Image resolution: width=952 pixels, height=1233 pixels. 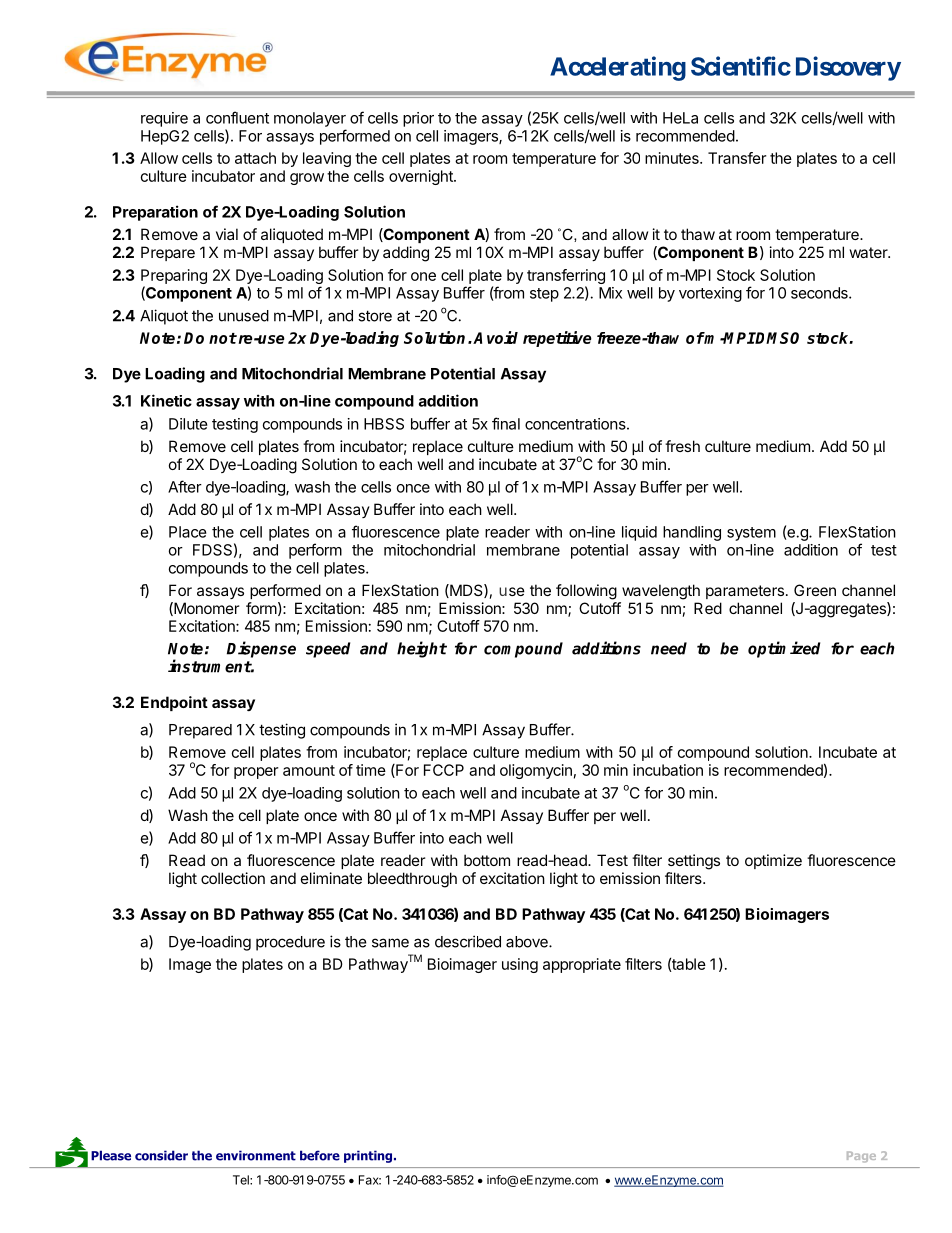 I want to click on before, so click(x=320, y=1155).
